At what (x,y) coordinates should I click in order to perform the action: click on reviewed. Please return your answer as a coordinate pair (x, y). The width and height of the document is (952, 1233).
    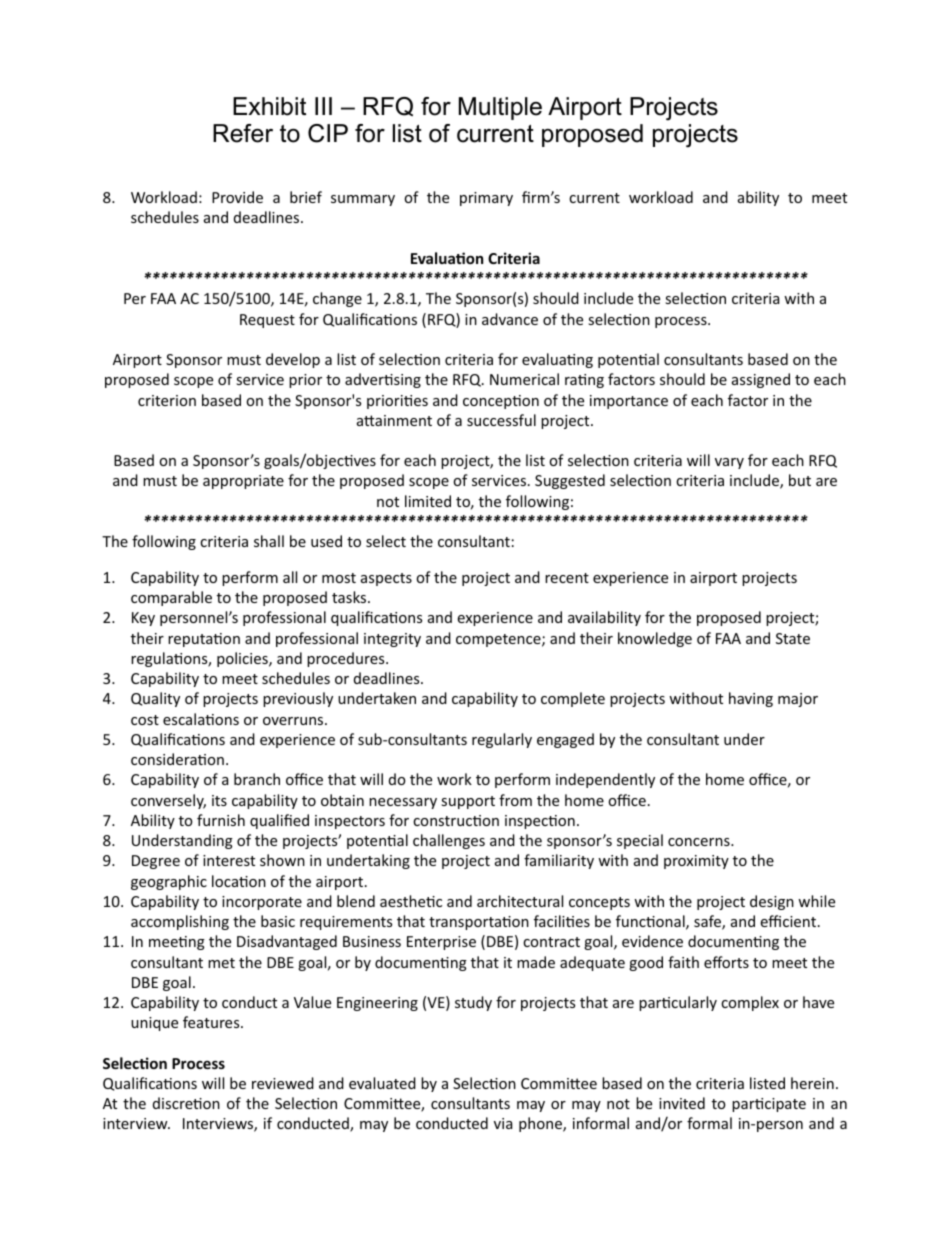
    Looking at the image, I should click on (283, 1083).
